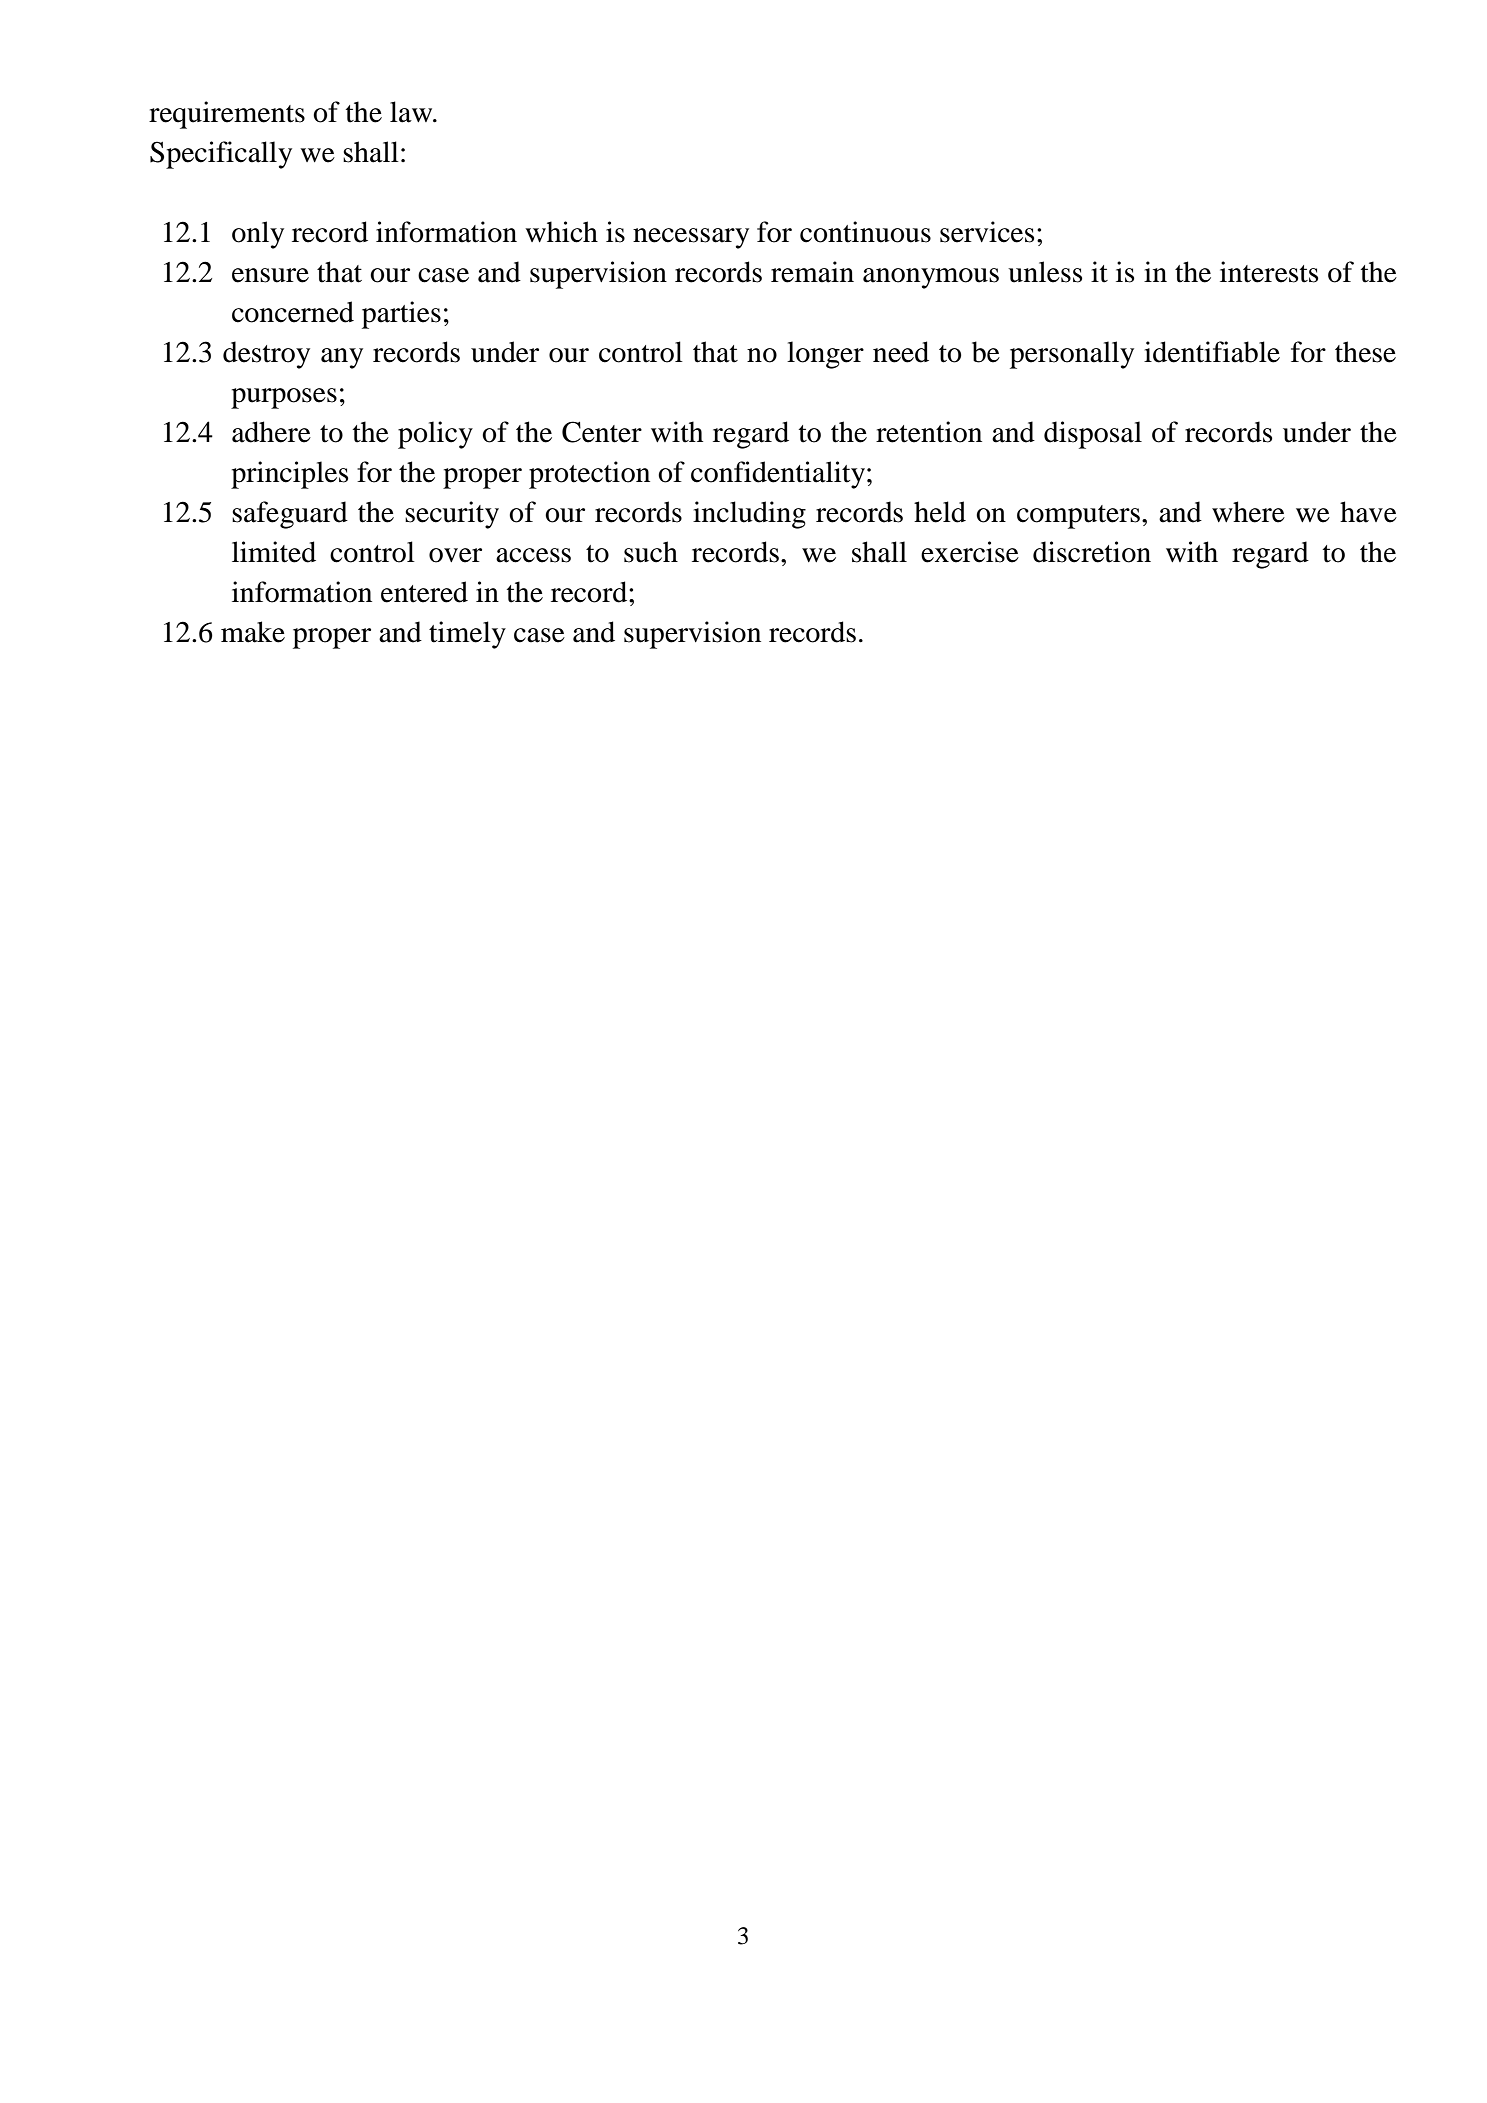  Describe the element at coordinates (1093, 435) in the document. I see `disposal` at that location.
